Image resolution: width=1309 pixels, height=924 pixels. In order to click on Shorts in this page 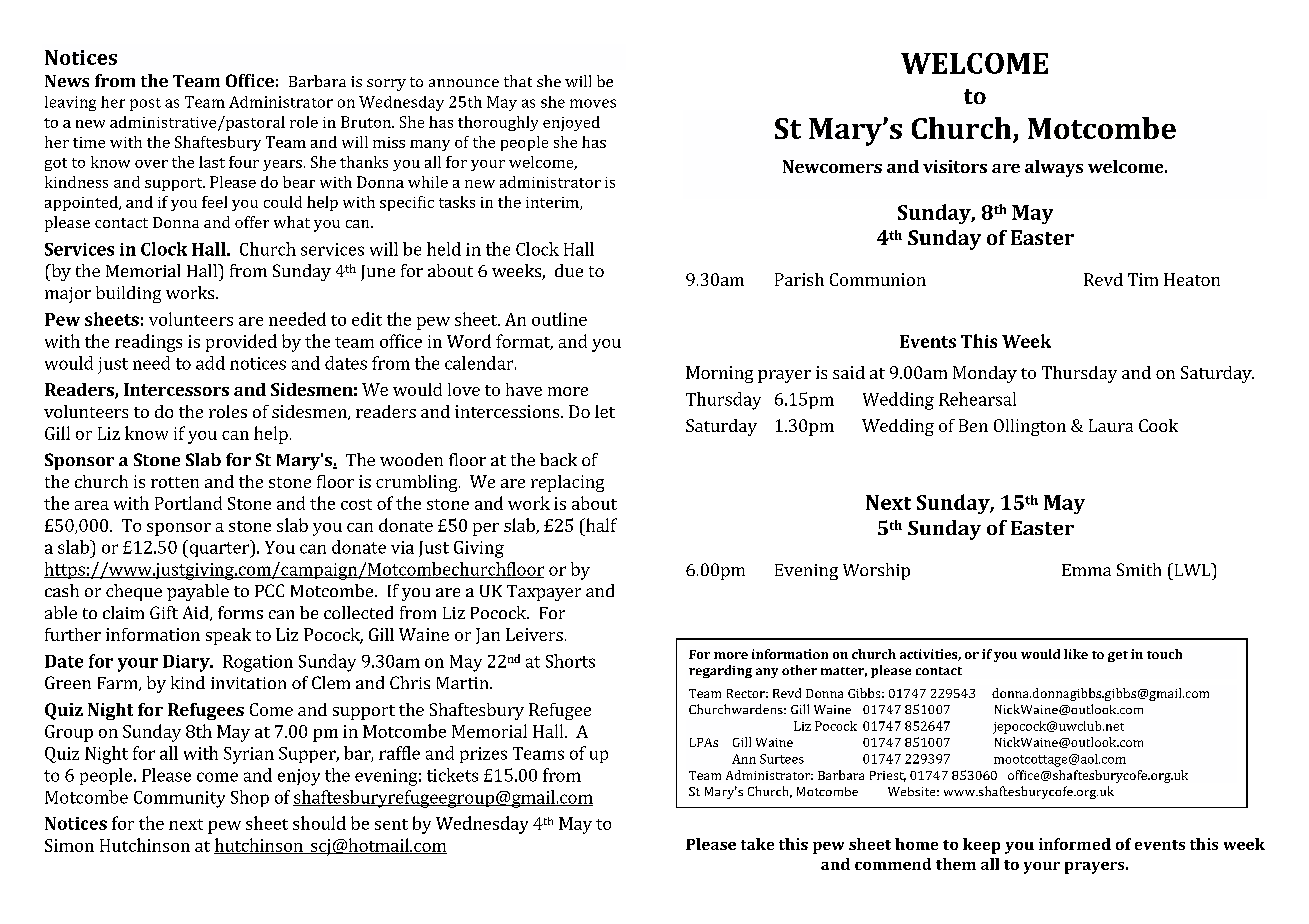, I will do `click(570, 661)`.
